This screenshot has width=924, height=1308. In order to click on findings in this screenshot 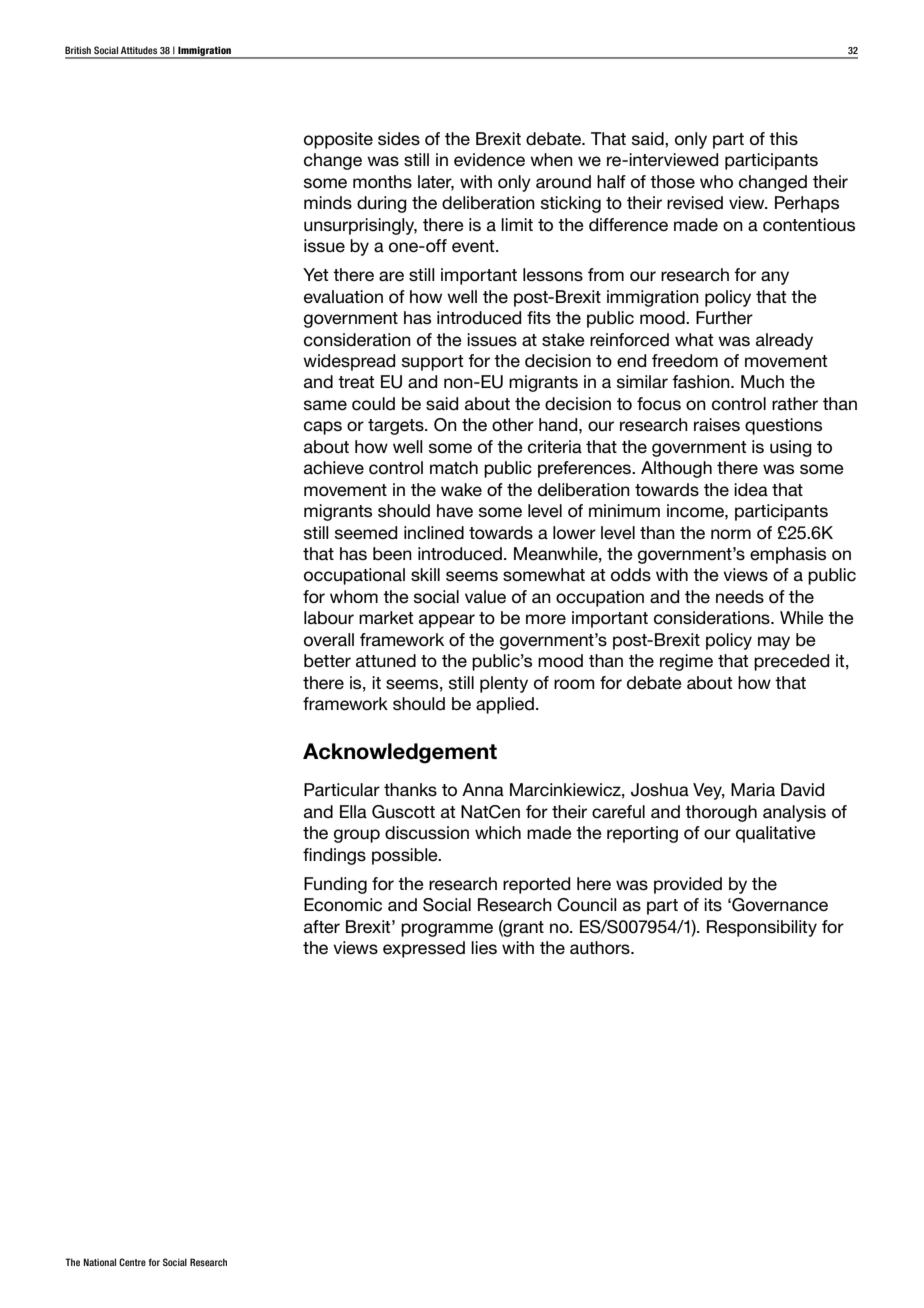, I will do `click(334, 856)`.
